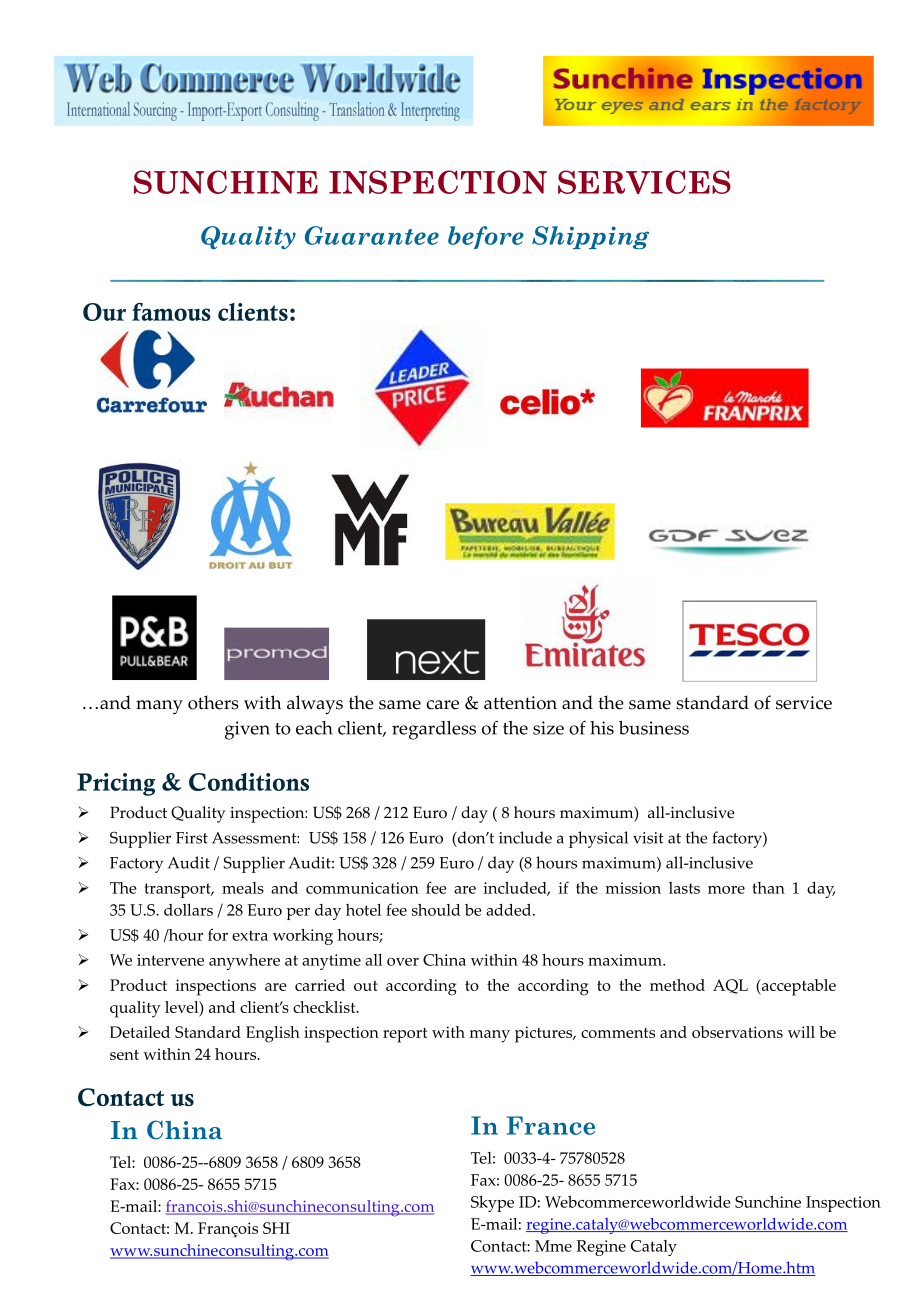 This document has width=924, height=1308. Describe the element at coordinates (170, 960) in the document. I see `intervene` at that location.
